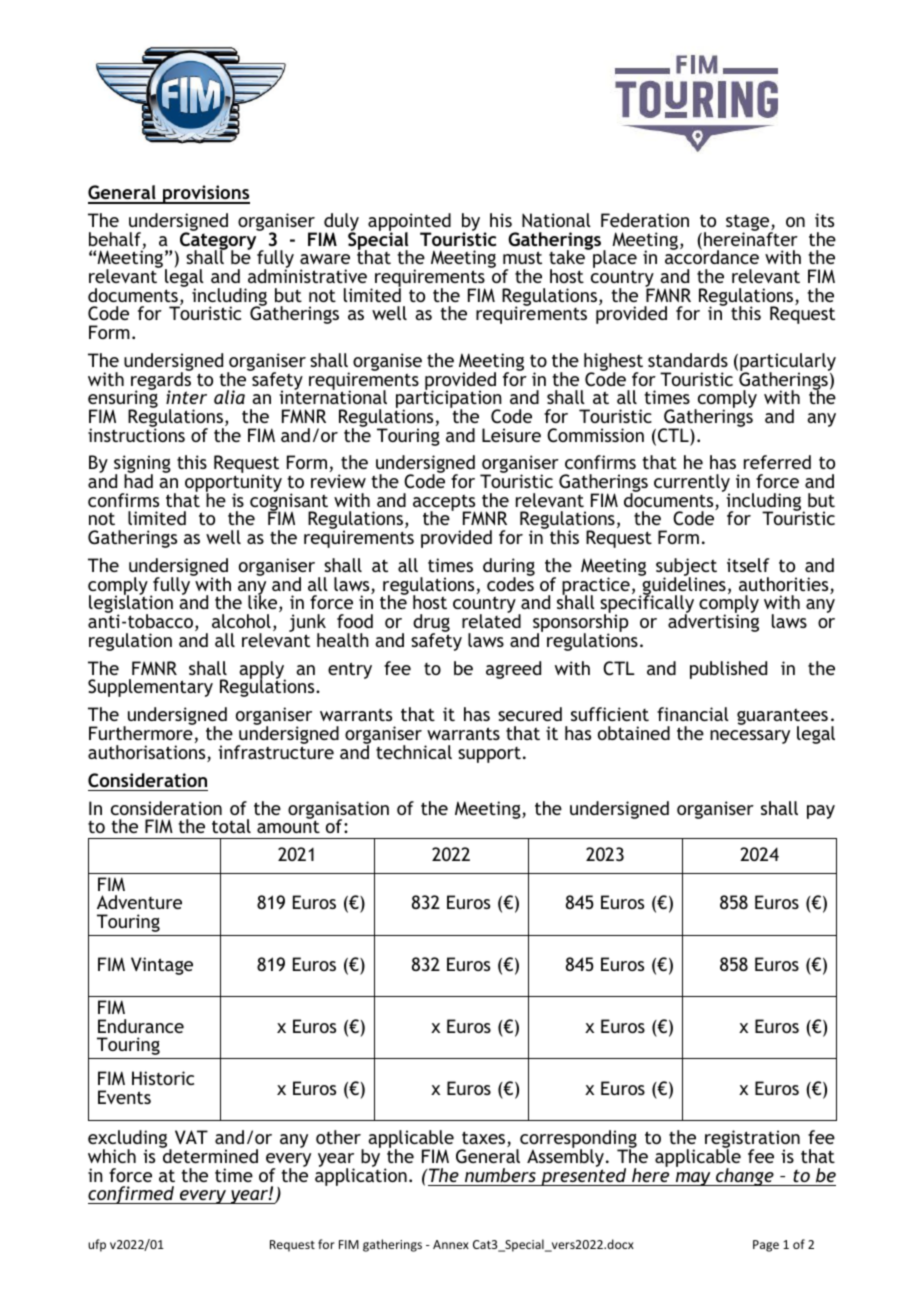 The image size is (924, 1309). What do you see at coordinates (489, 755) in the screenshot?
I see `support` at bounding box center [489, 755].
